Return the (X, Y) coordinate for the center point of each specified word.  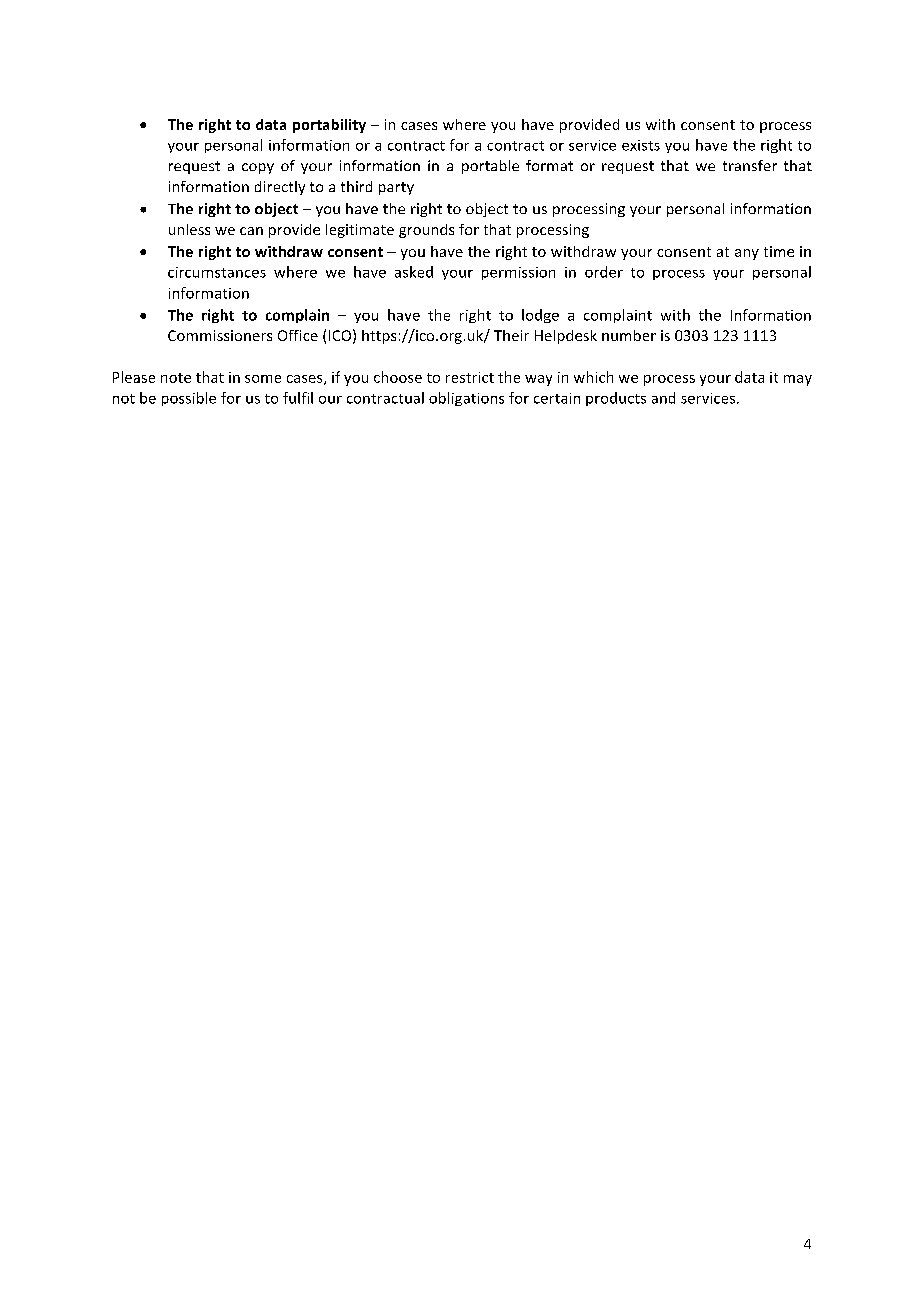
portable (490, 167)
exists (641, 145)
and (663, 398)
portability (329, 126)
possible (189, 399)
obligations (466, 399)
